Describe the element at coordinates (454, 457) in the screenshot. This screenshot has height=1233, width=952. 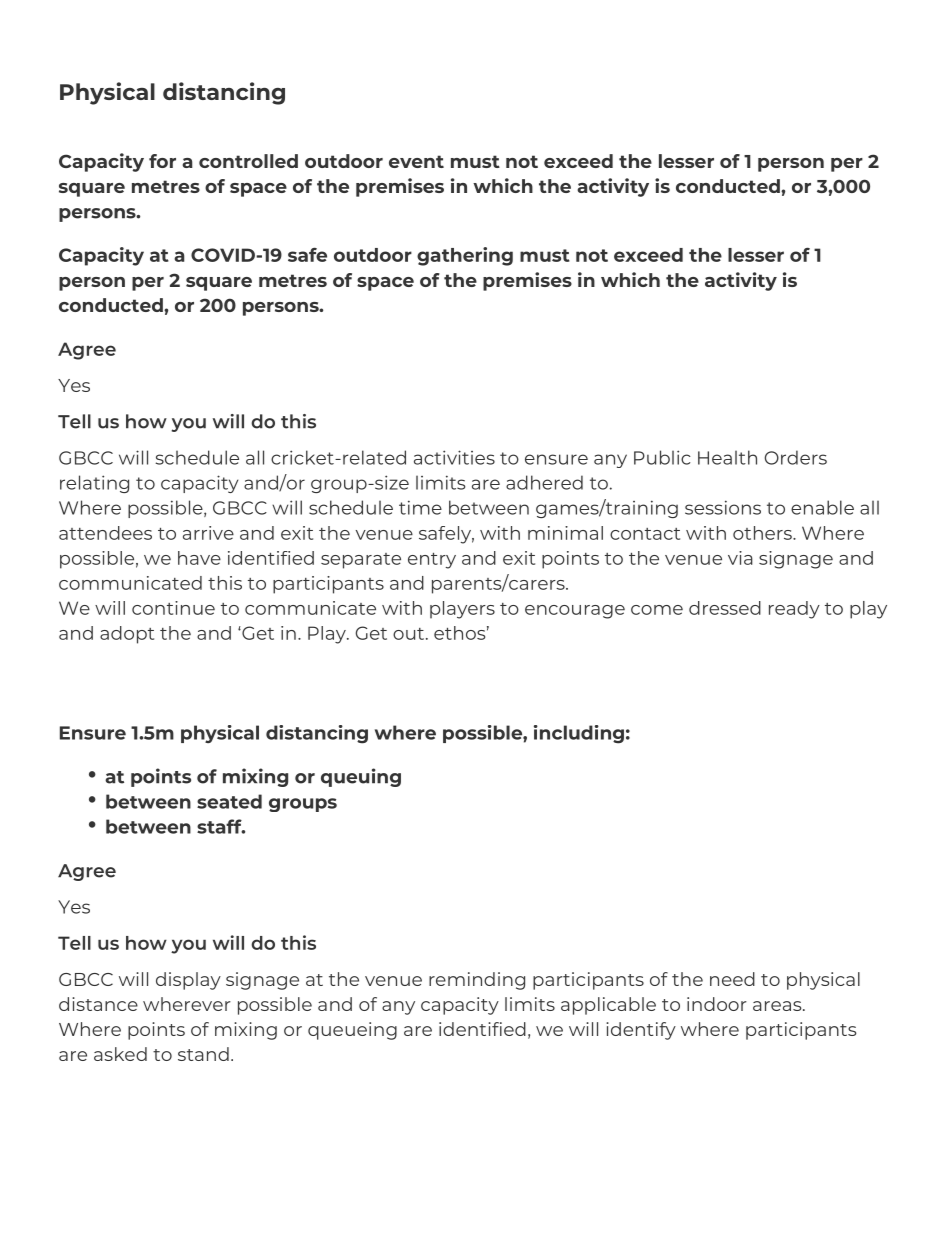
I see `activities` at that location.
